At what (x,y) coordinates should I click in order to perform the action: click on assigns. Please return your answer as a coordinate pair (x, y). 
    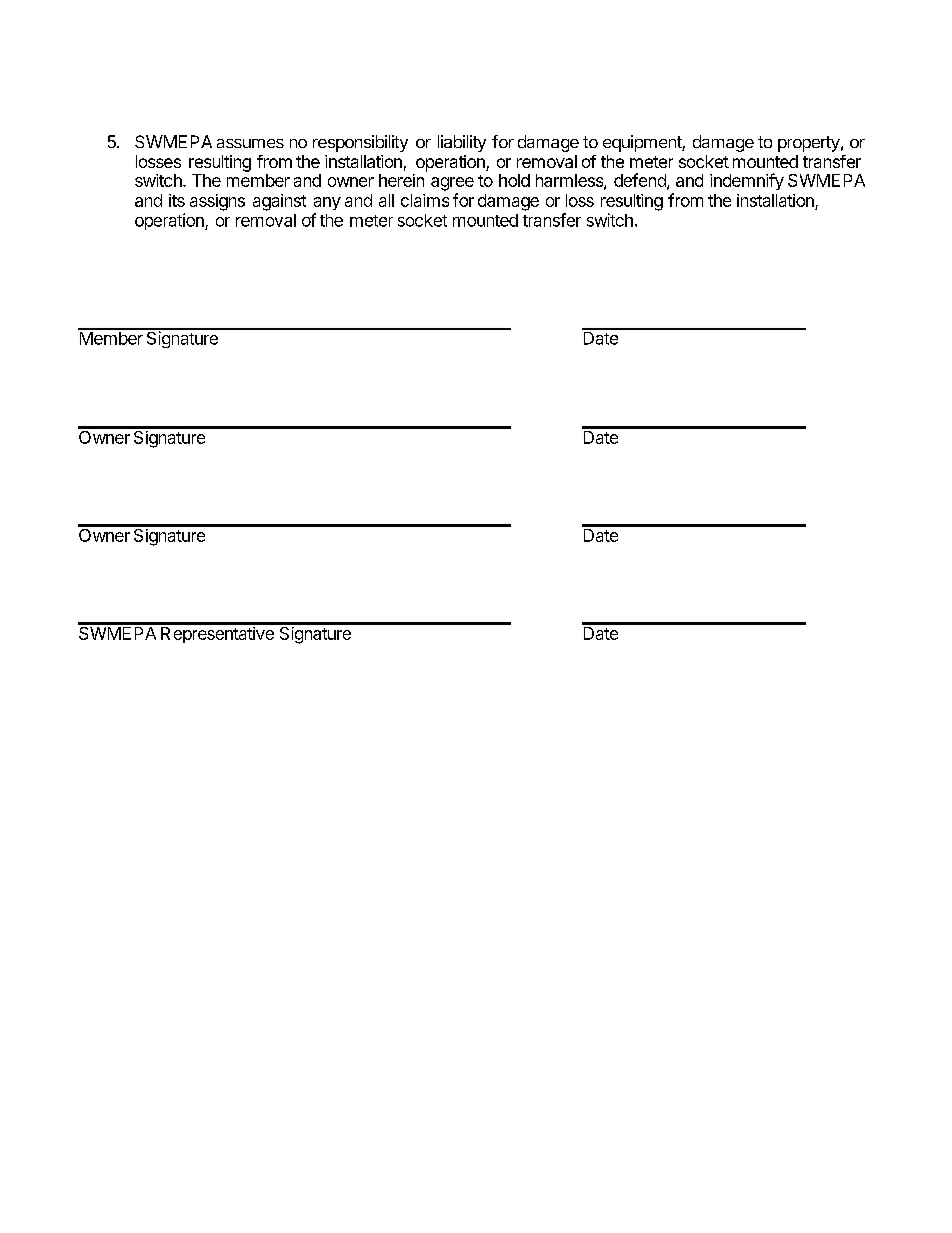
    Looking at the image, I should click on (217, 202).
